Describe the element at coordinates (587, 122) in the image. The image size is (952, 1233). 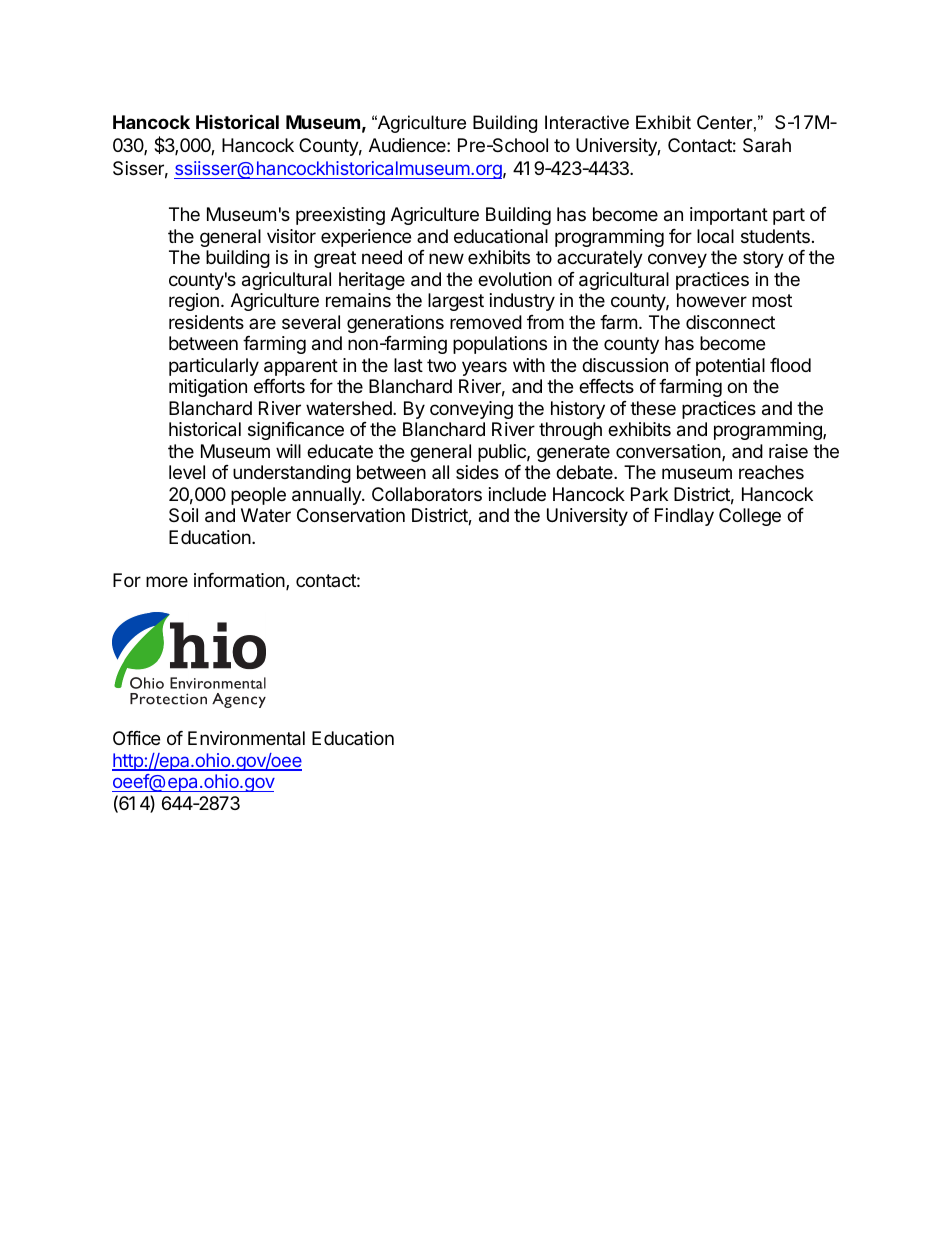
I see `Interactive` at that location.
